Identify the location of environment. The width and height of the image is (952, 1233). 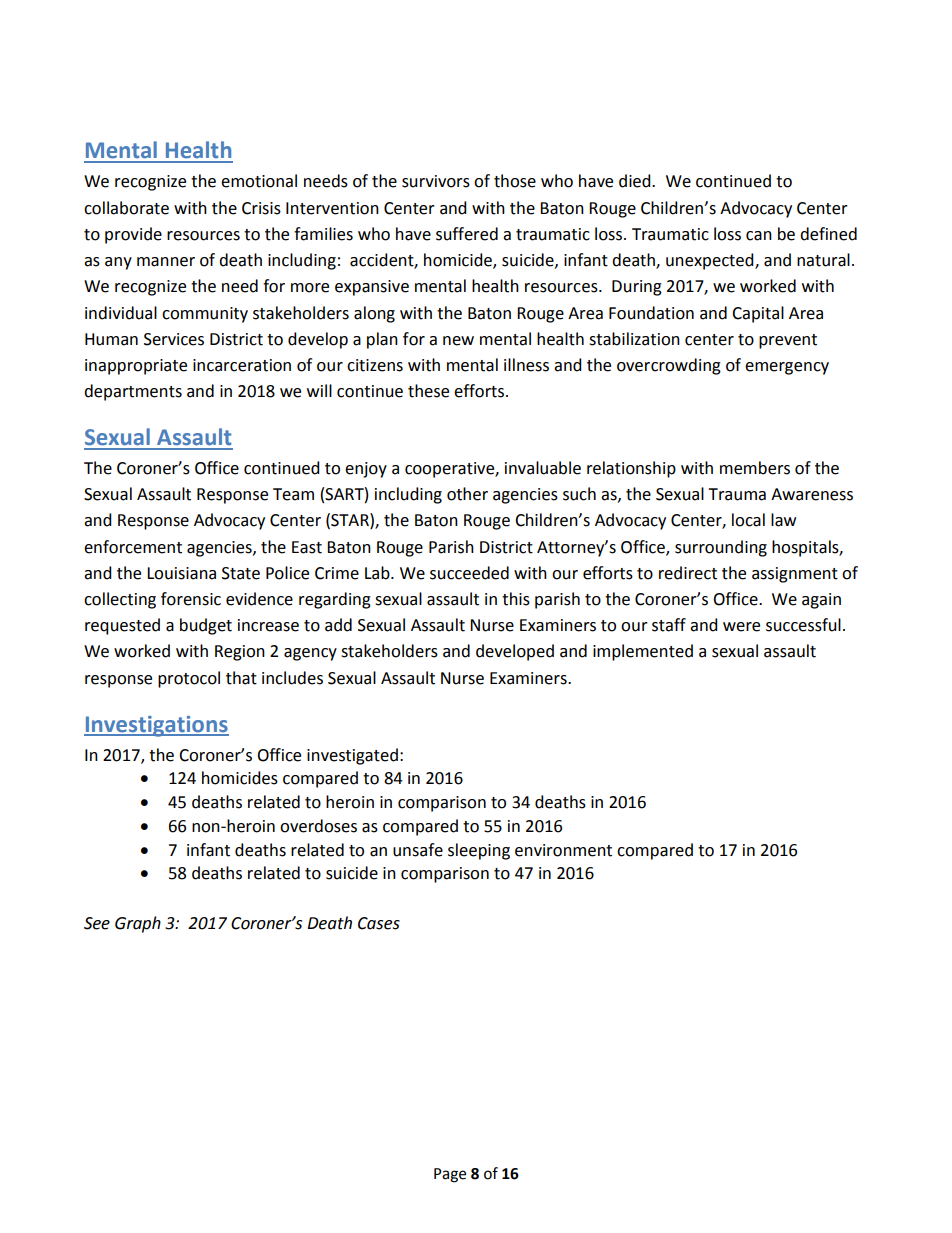
(563, 850).
